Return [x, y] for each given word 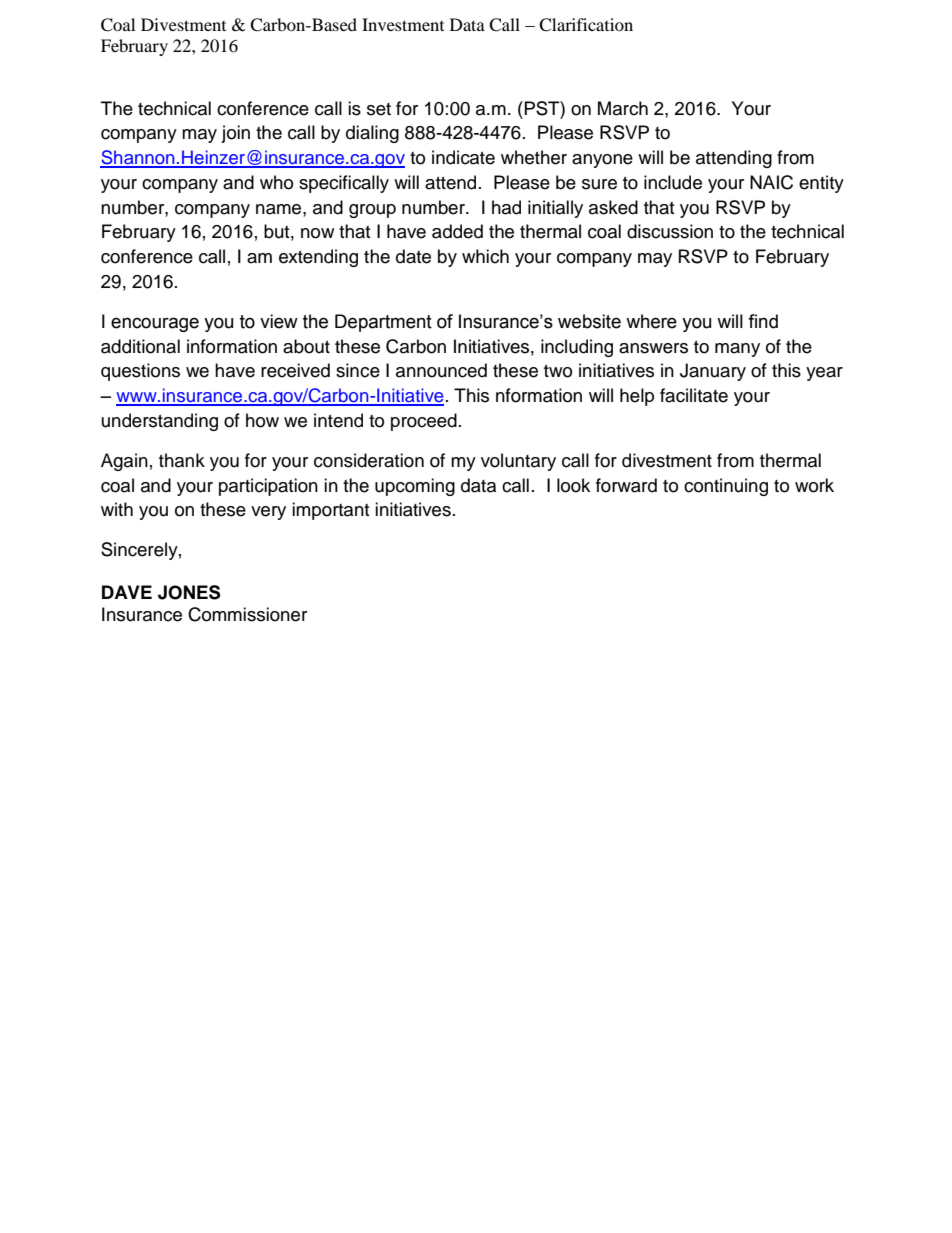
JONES [189, 592]
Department [383, 323]
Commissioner [247, 614]
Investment [403, 24]
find [763, 321]
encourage [155, 324]
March [623, 108]
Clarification [586, 25]
